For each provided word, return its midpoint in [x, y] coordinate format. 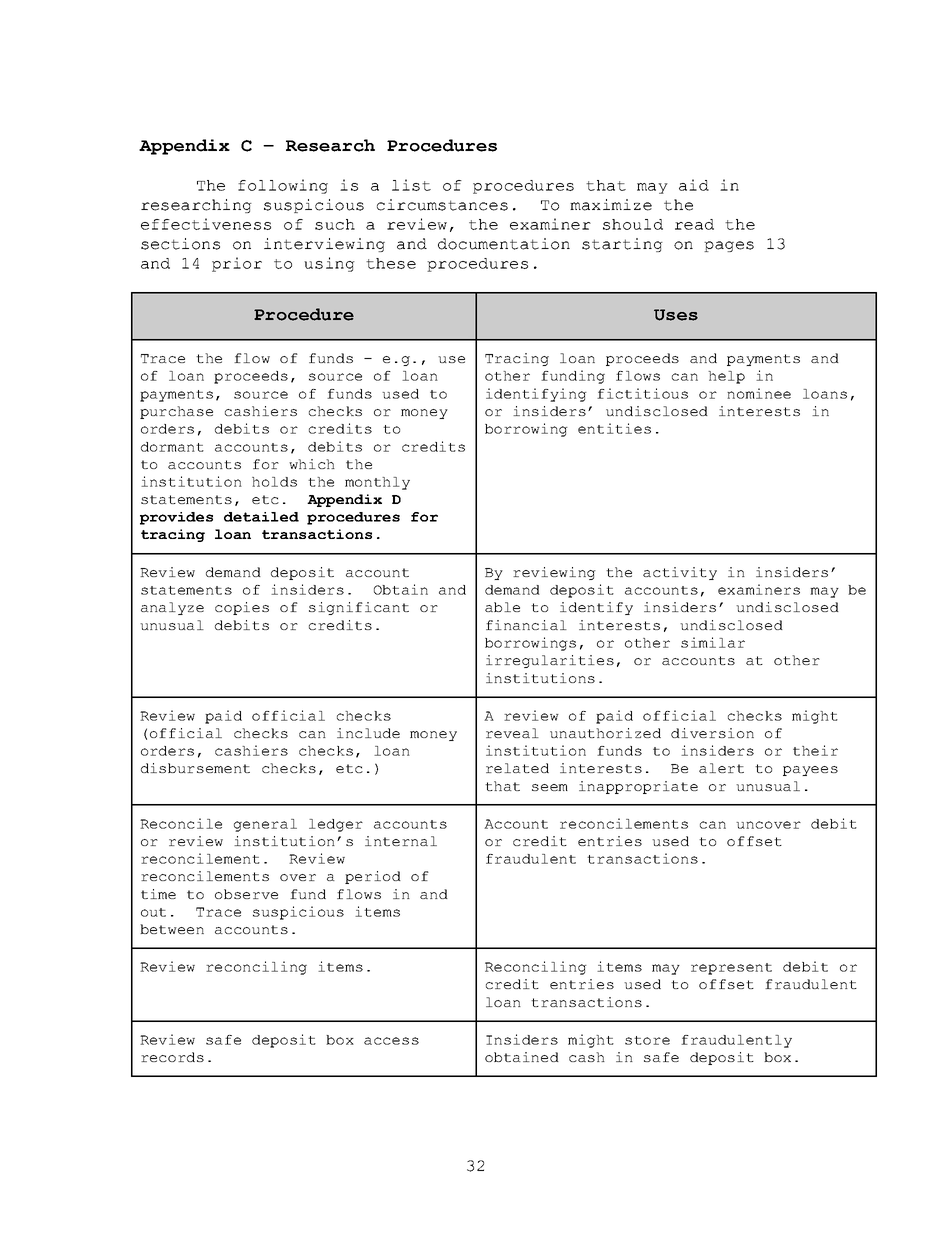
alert [721, 768]
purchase [176, 412]
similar [713, 642]
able [502, 607]
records [172, 1057]
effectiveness [206, 224]
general [265, 825]
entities [614, 428]
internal [401, 841]
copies [242, 608]
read [694, 224]
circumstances [442, 205]
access [391, 1041]
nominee [759, 393]
